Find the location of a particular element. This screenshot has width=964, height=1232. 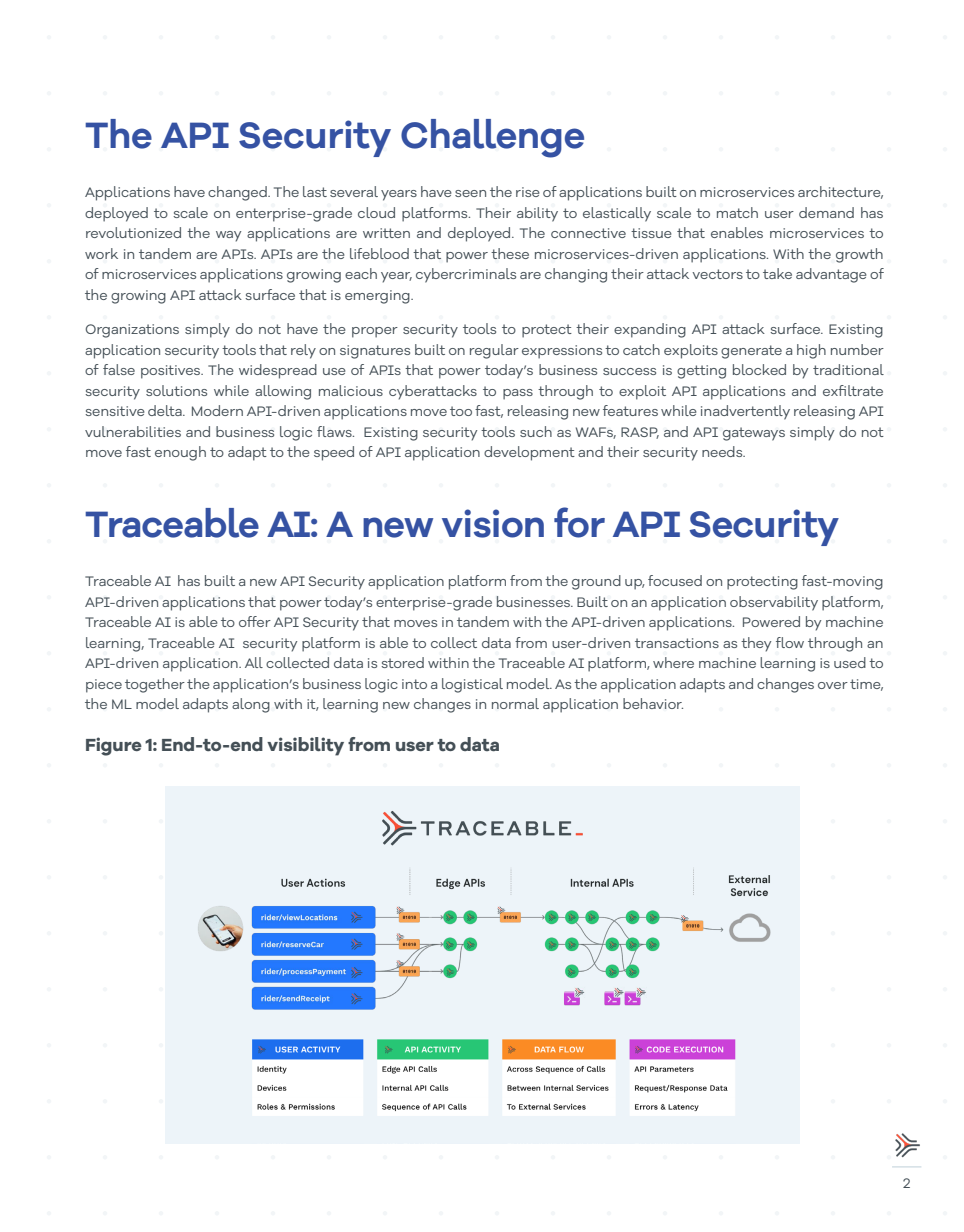

development is located at coordinates (529, 453).
